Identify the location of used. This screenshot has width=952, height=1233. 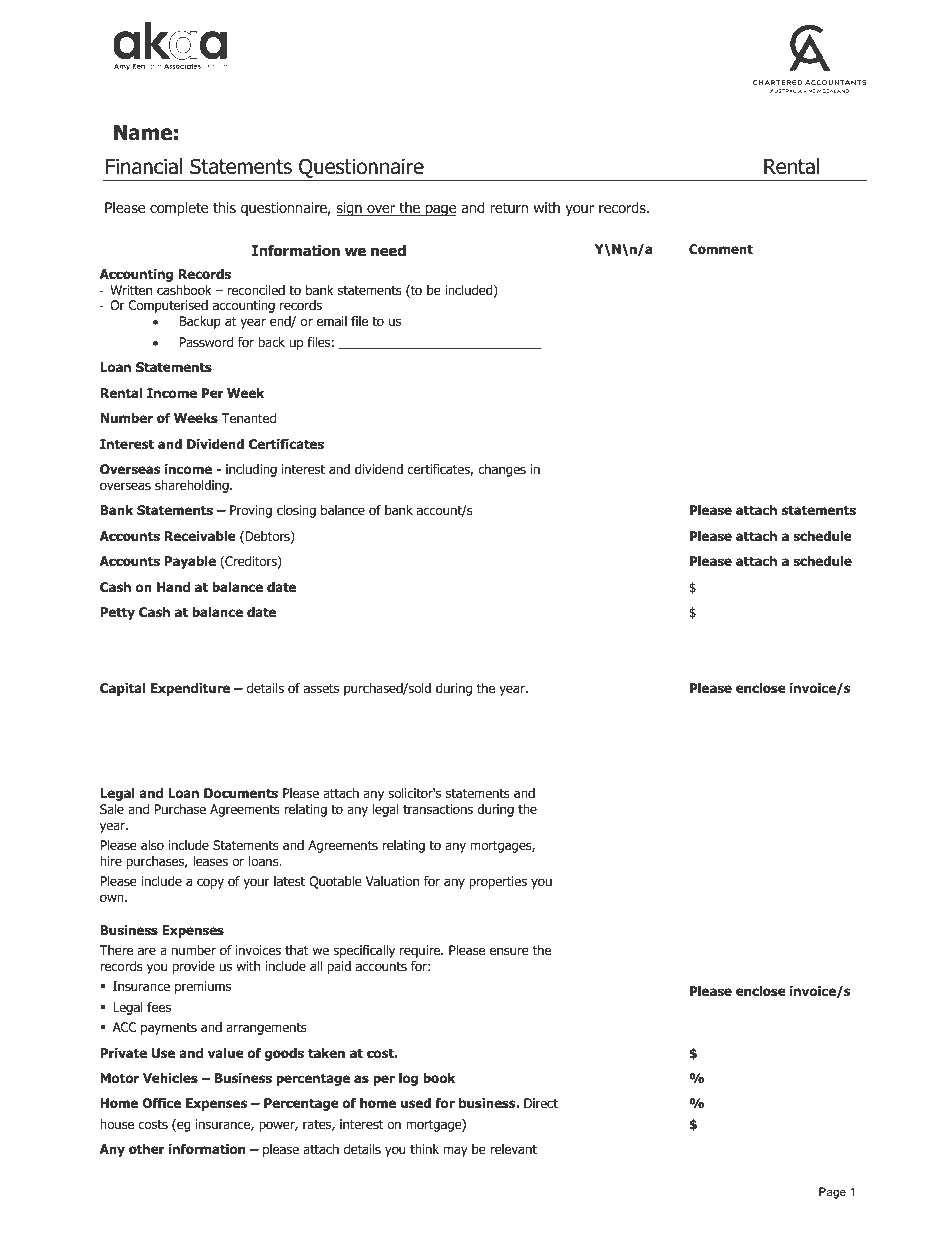
(416, 1103).
